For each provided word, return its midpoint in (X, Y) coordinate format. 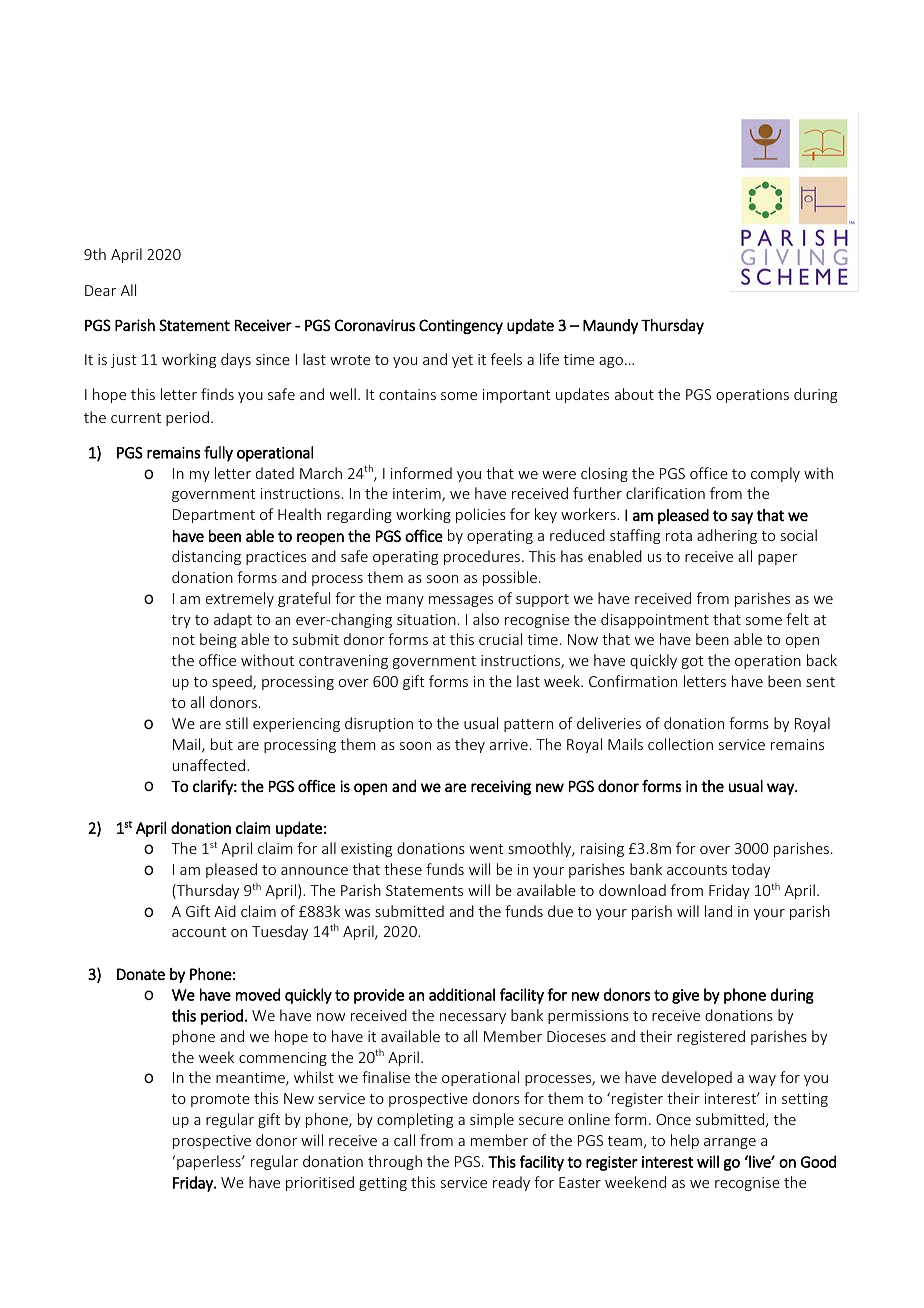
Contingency (461, 326)
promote (220, 1100)
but (222, 744)
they (470, 745)
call (404, 1140)
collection (680, 744)
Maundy (610, 326)
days (236, 360)
